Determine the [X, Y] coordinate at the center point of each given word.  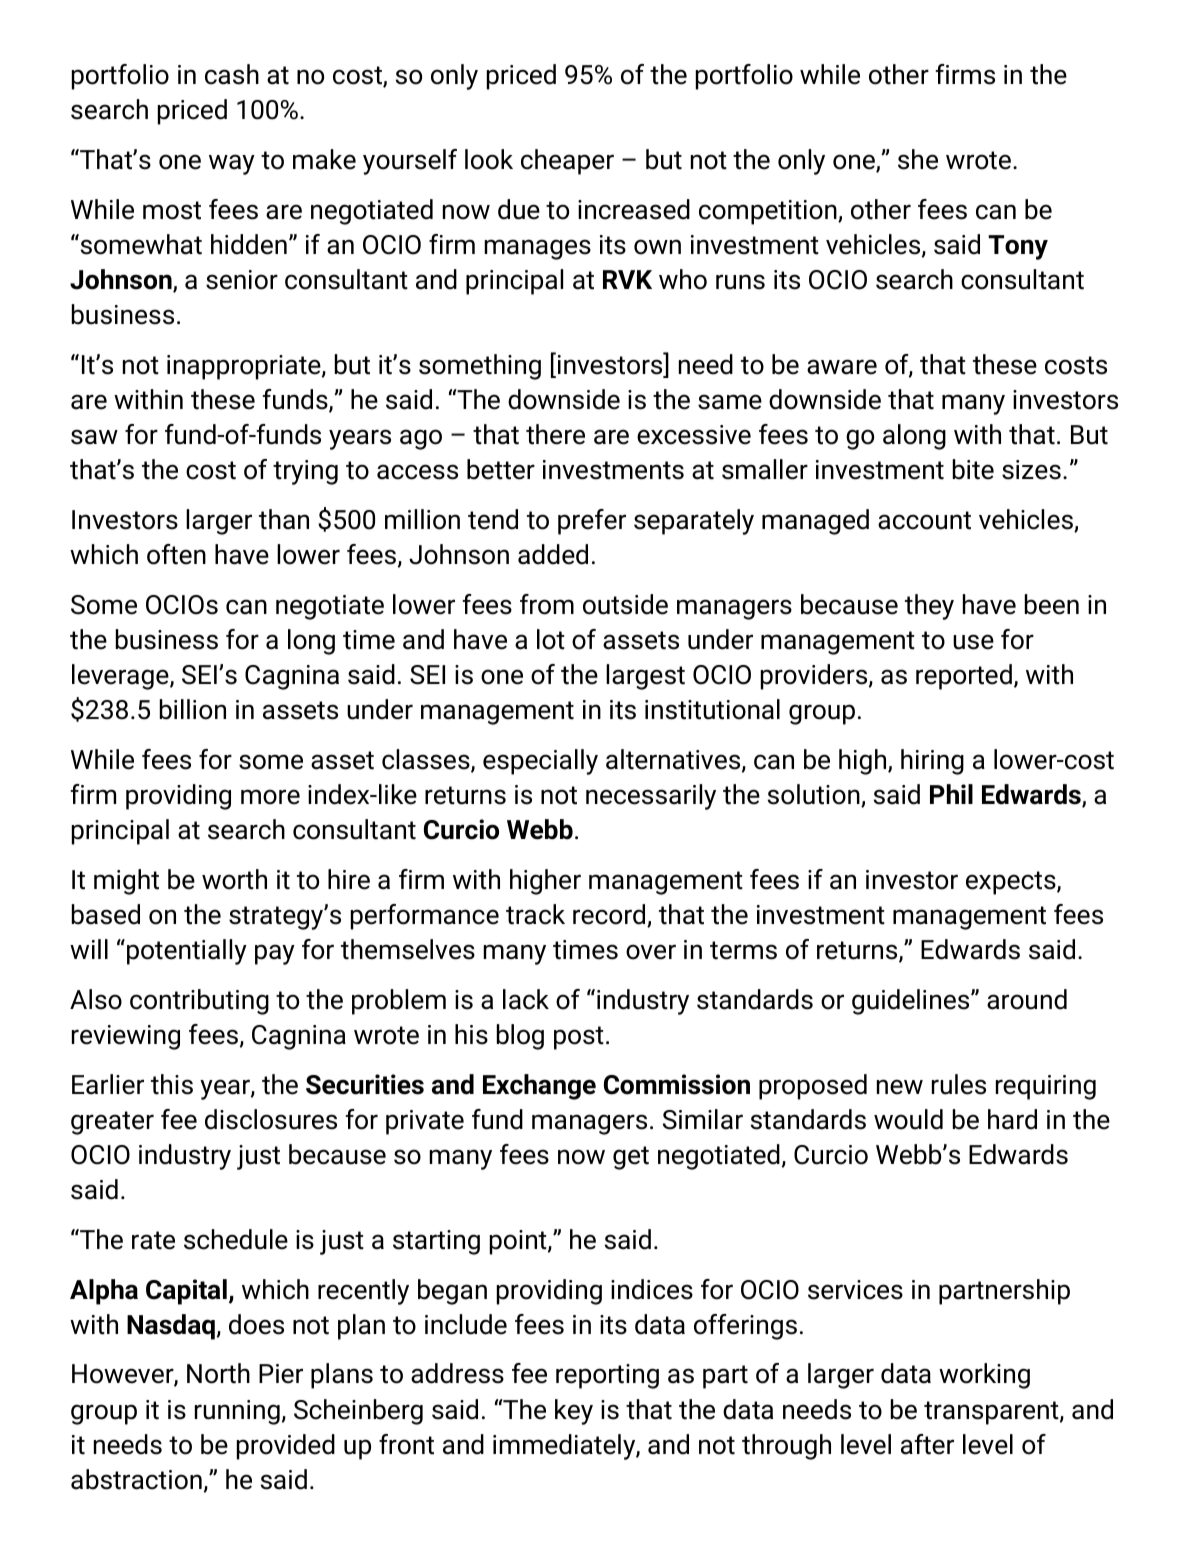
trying [305, 472]
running [237, 1412]
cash [232, 74]
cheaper [567, 162]
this [172, 1084]
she [918, 159]
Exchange [539, 1087]
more [270, 797]
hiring [932, 762]
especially [540, 762]
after [927, 1444]
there [555, 434]
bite [973, 469]
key [574, 1412]
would [908, 1119]
